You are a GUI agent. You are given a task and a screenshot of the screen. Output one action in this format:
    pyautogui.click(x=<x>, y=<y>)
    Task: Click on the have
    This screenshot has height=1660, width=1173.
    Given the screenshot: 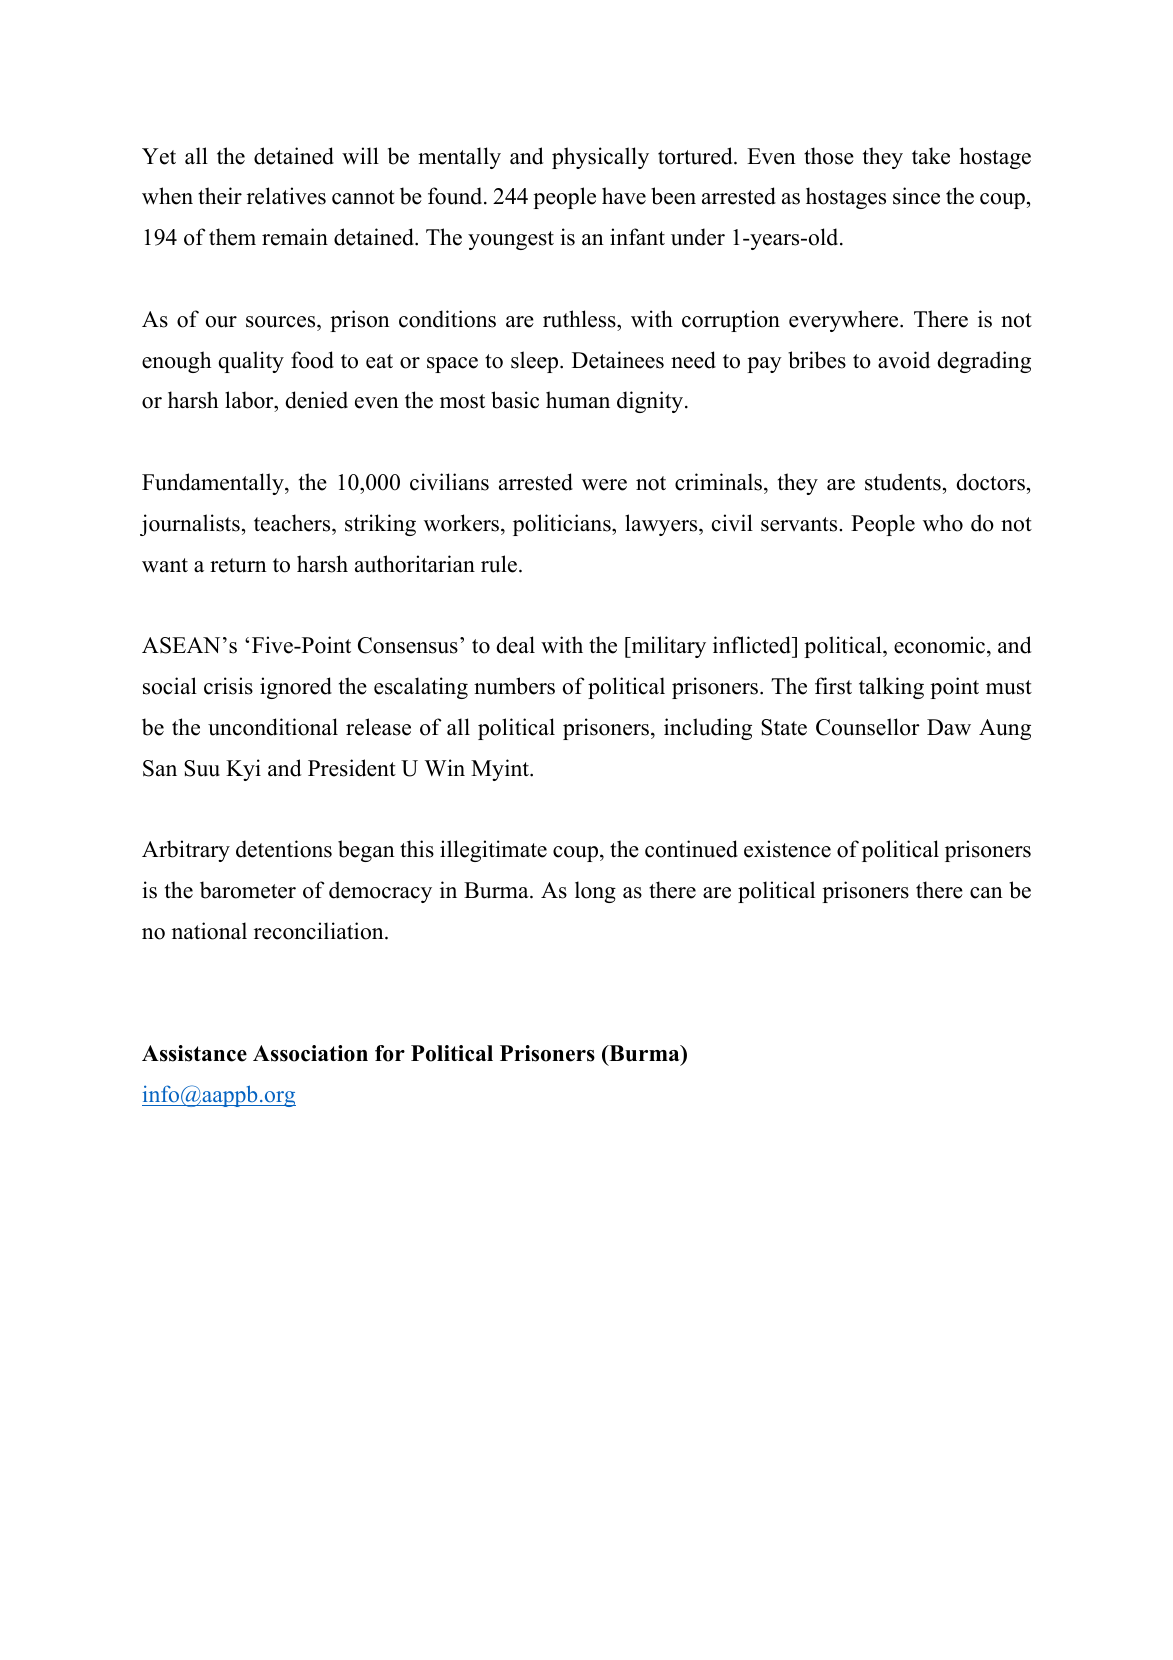 What is the action you would take?
    pyautogui.click(x=624, y=196)
